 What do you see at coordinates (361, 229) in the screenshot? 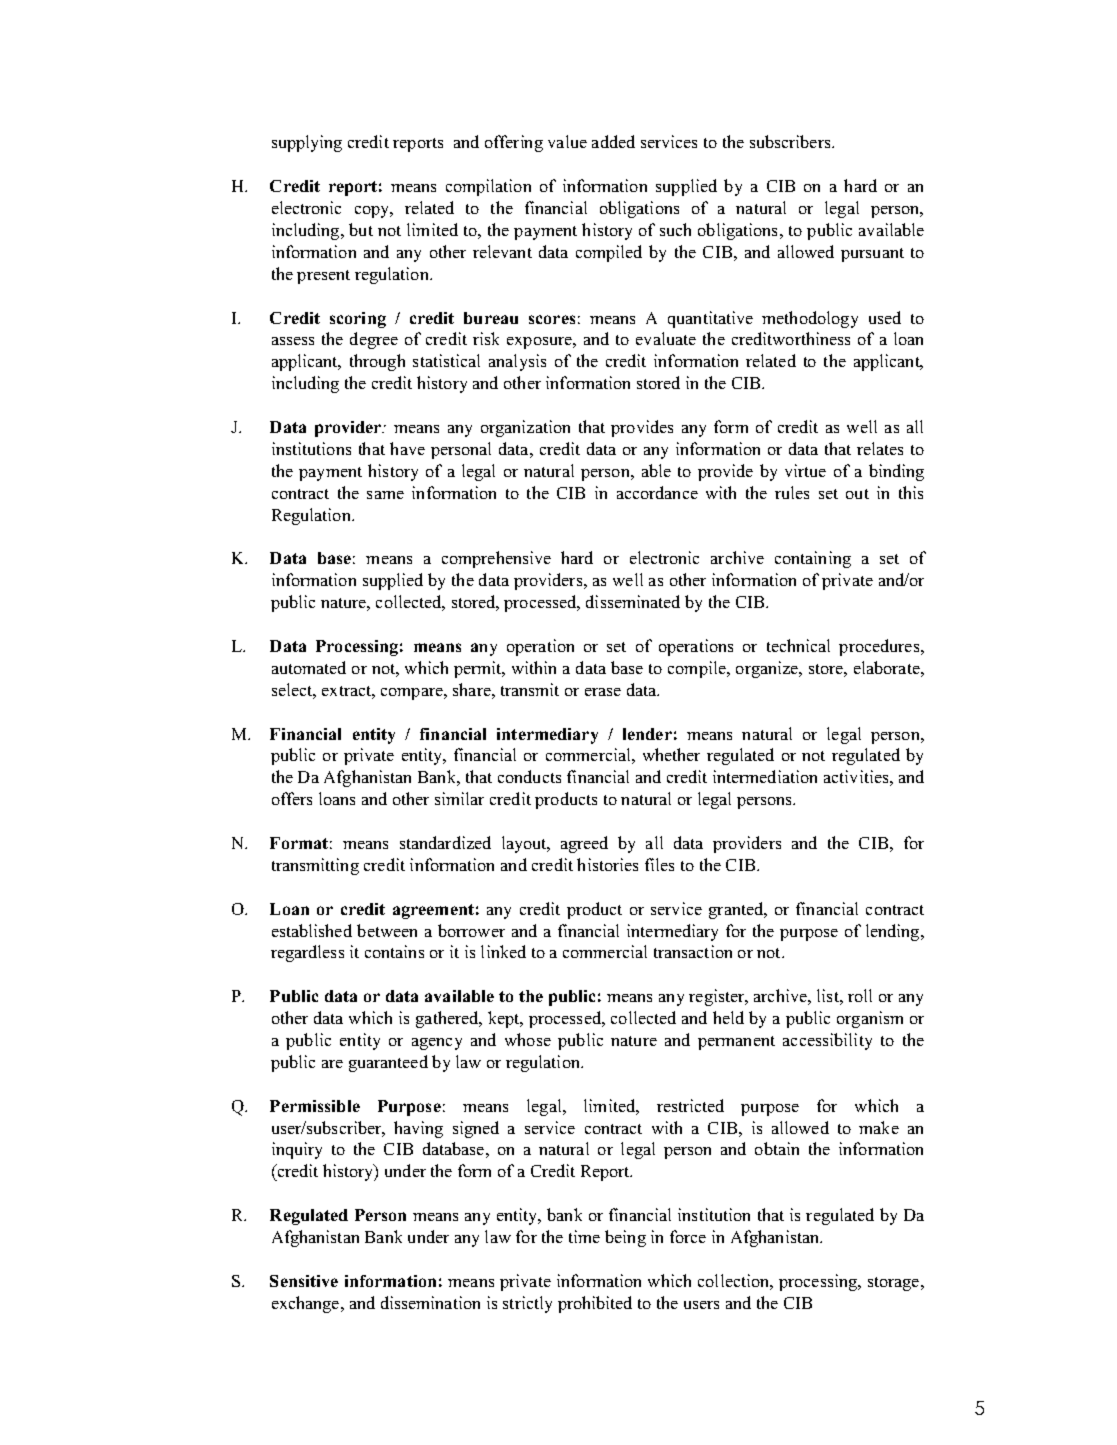
I see `but` at bounding box center [361, 229].
